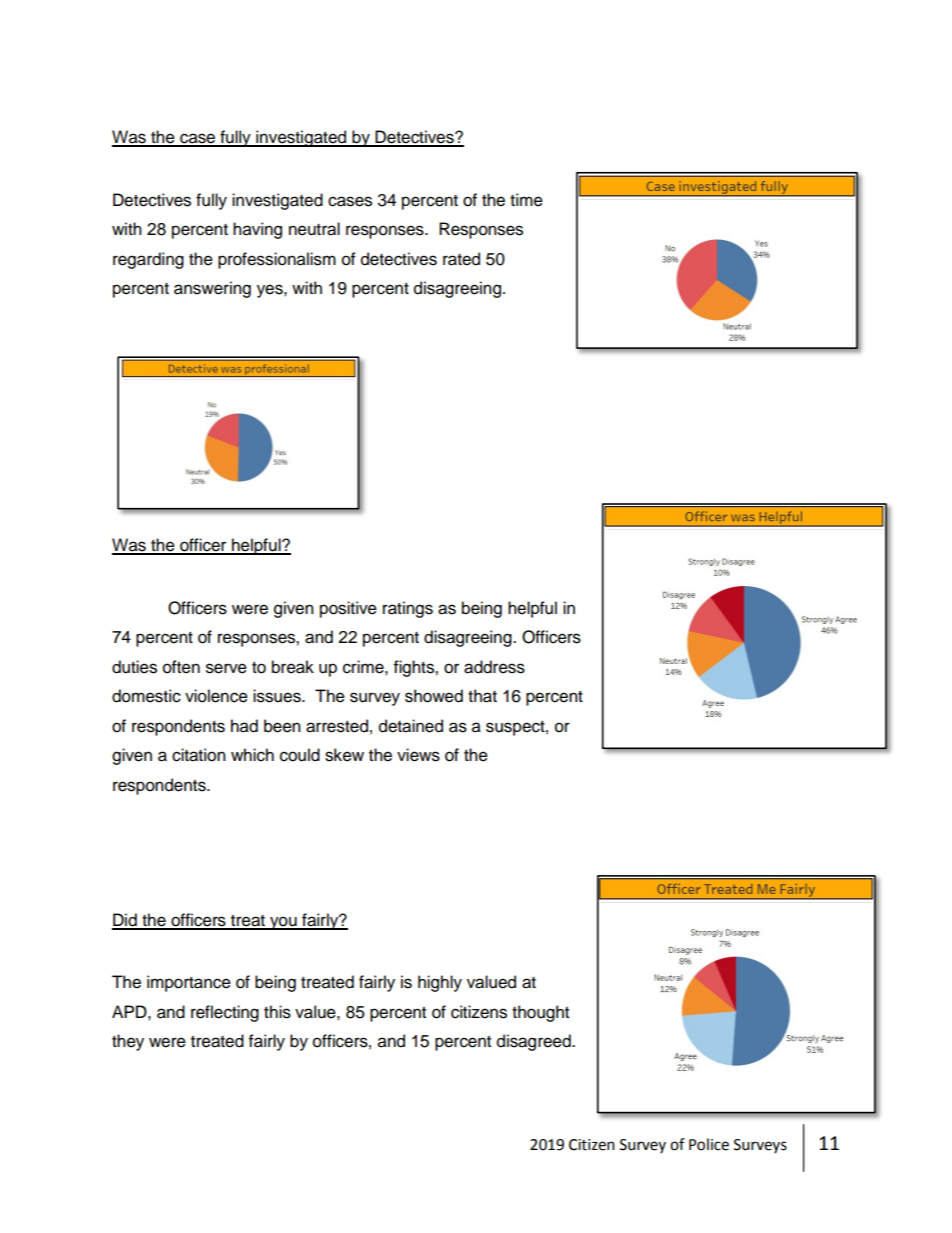  I want to click on rated, so click(461, 259).
